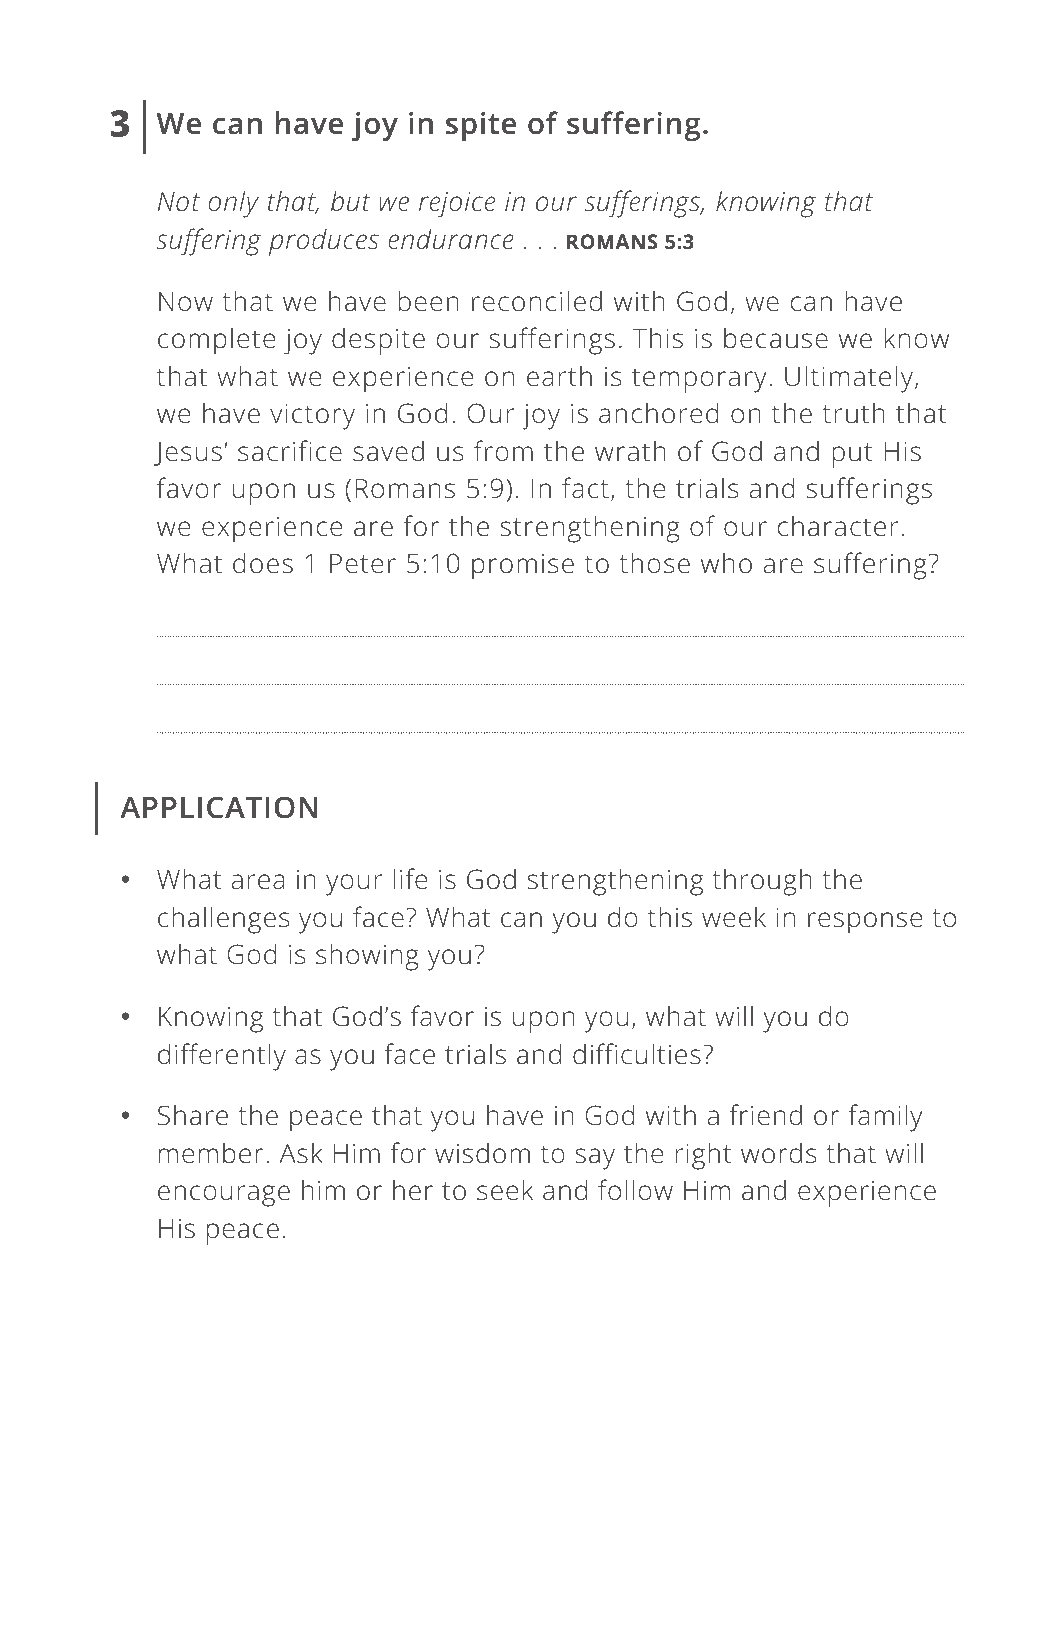 This screenshot has width=1061, height=1640. Describe the element at coordinates (219, 807) in the screenshot. I see `APPLICATION` at that location.
